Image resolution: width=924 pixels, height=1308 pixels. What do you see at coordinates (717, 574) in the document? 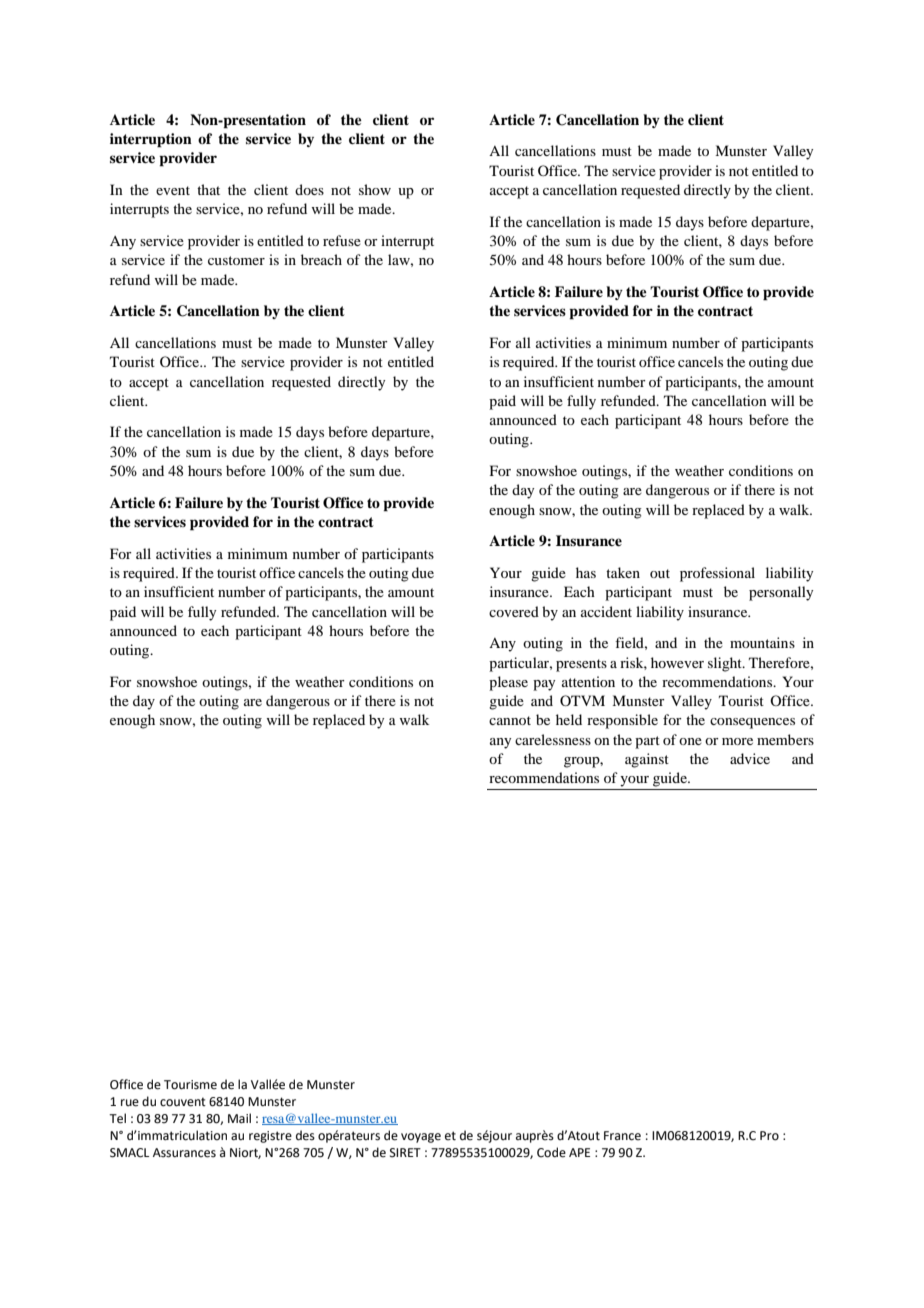
I see `professional` at bounding box center [717, 574].
